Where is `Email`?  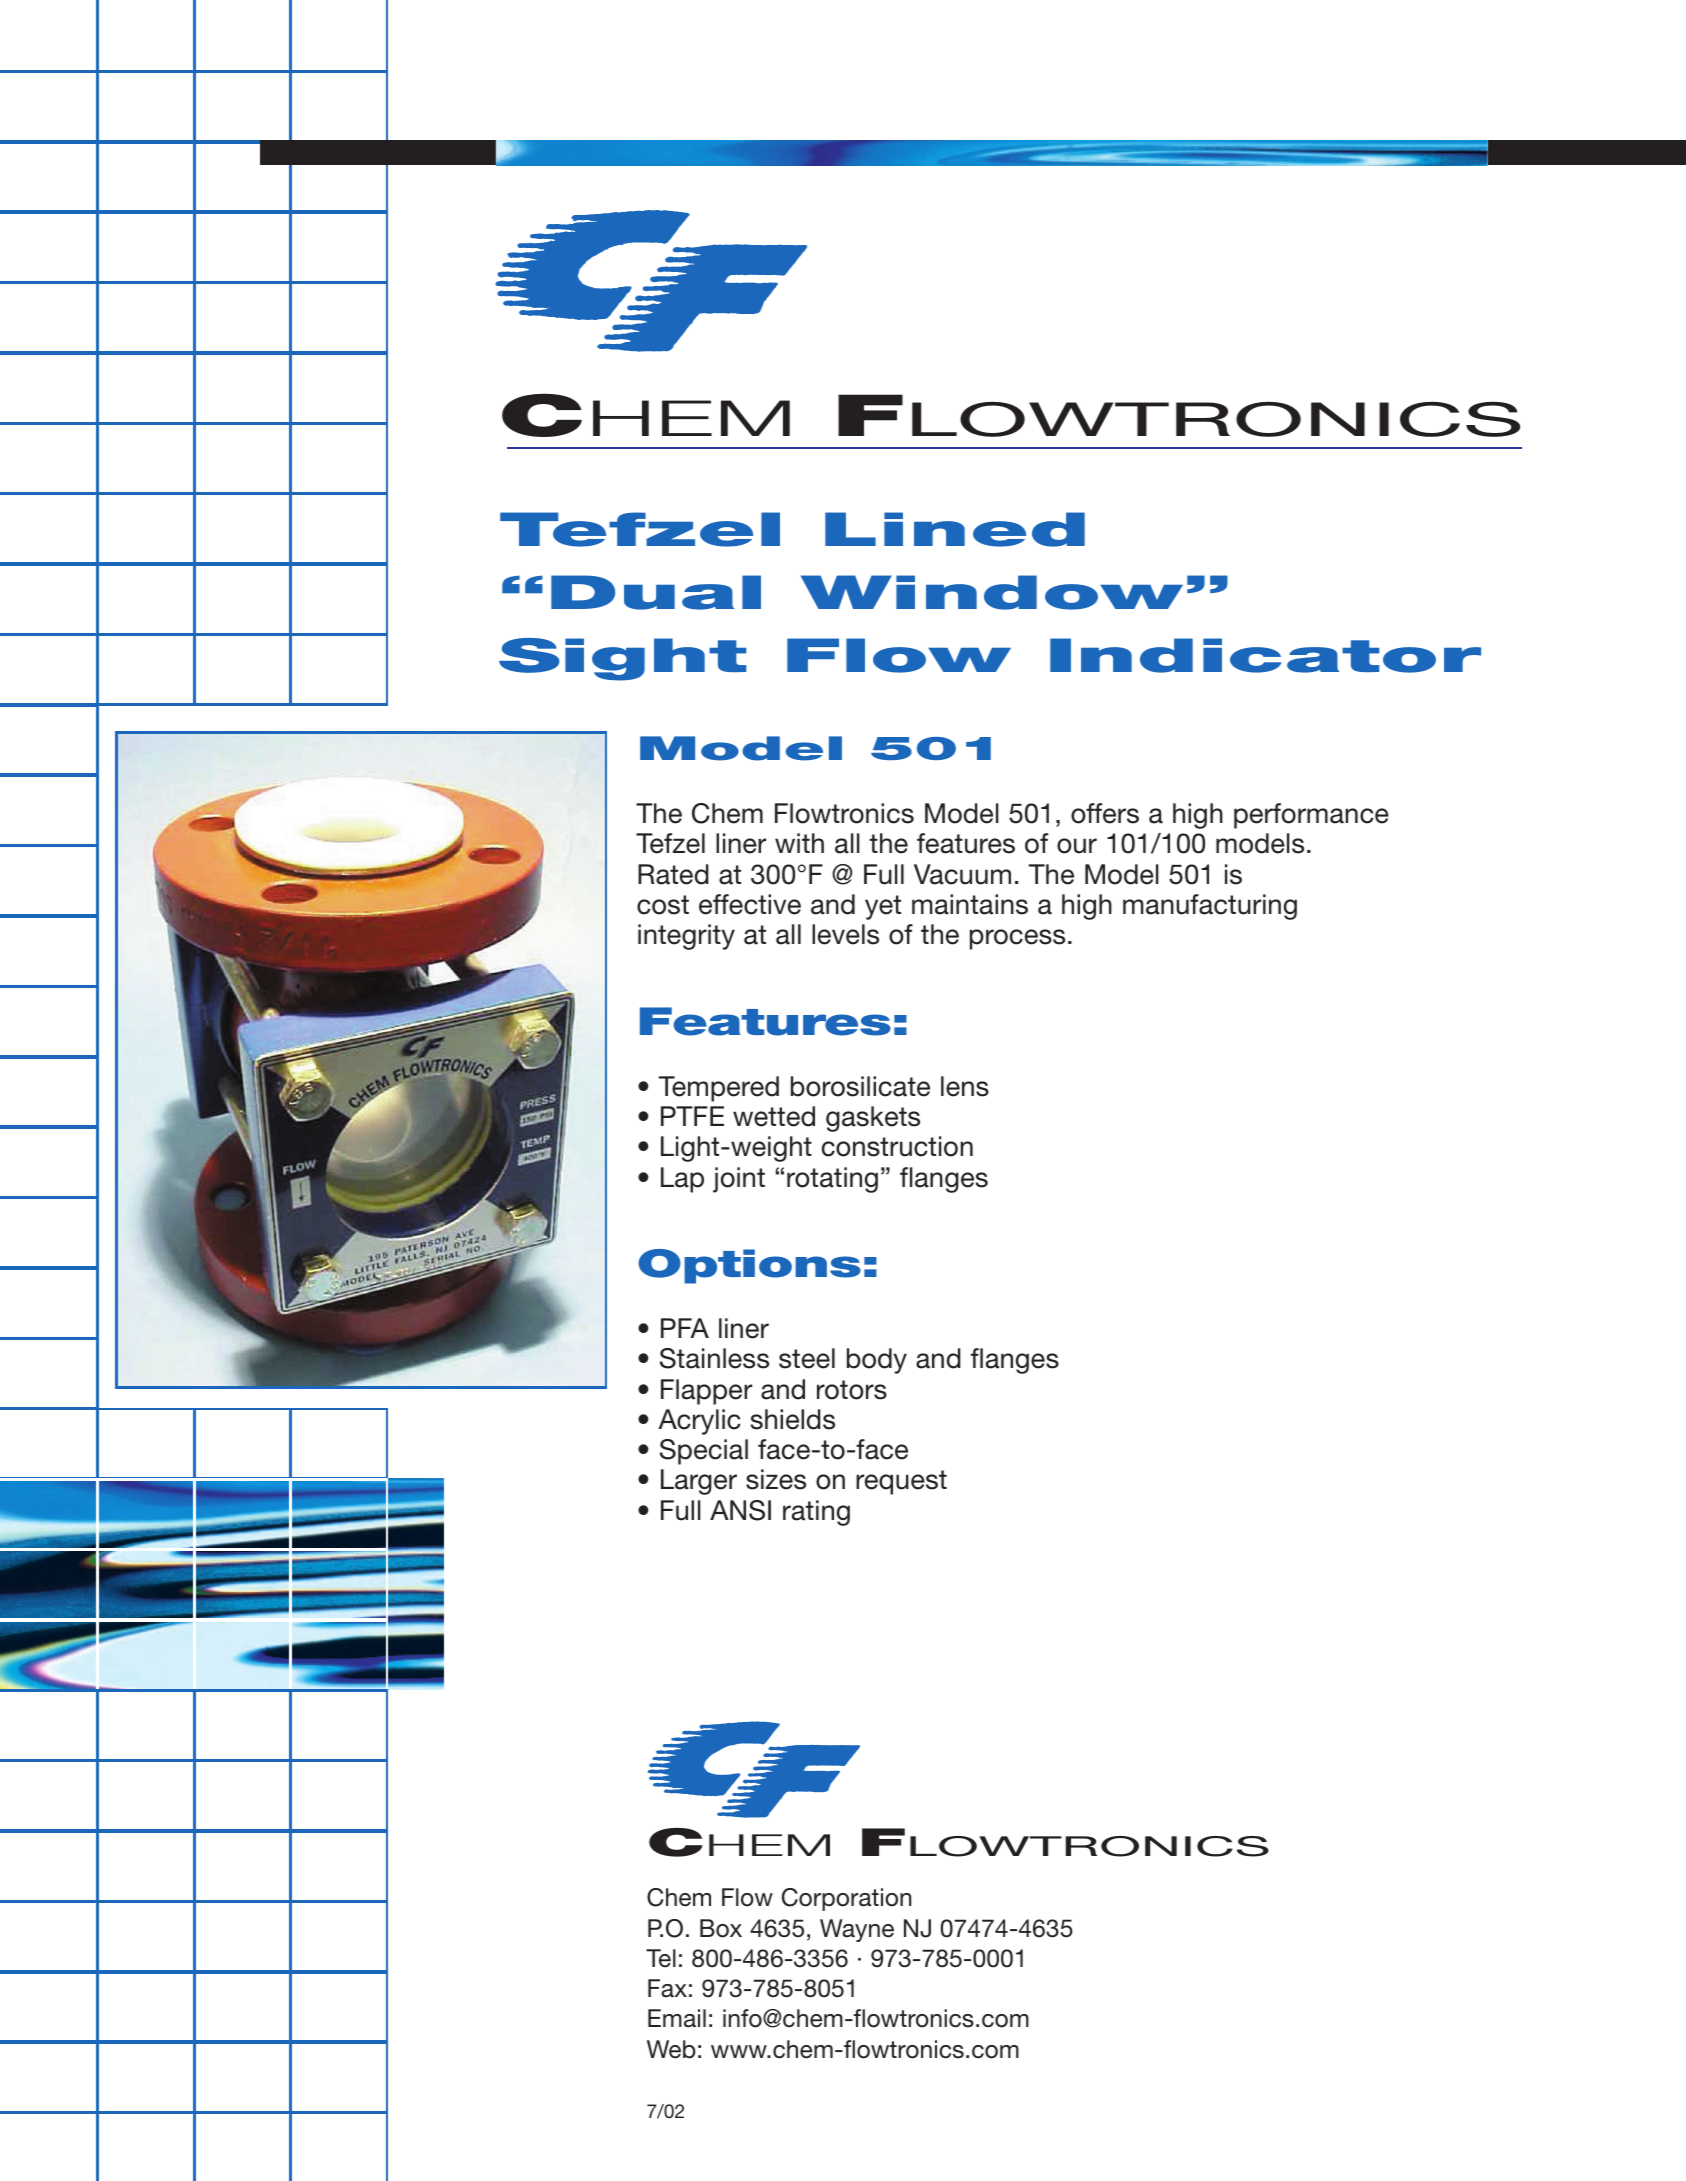 Email is located at coordinates (677, 2018).
